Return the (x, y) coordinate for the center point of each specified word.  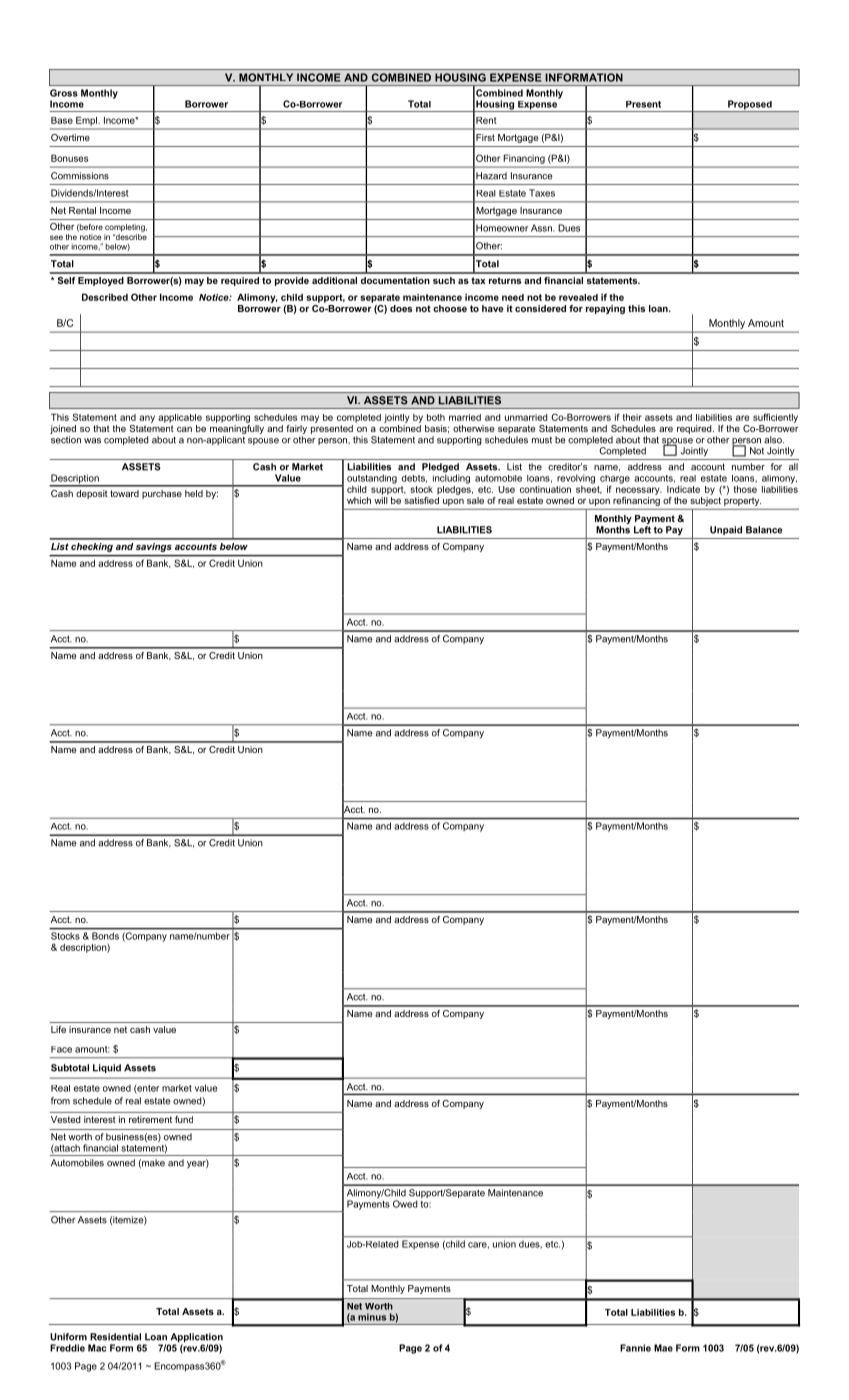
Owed (405, 1204)
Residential (115, 1337)
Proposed (750, 106)
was (92, 441)
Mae (663, 1348)
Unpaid (726, 530)
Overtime (70, 137)
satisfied (421, 499)
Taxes (542, 193)
